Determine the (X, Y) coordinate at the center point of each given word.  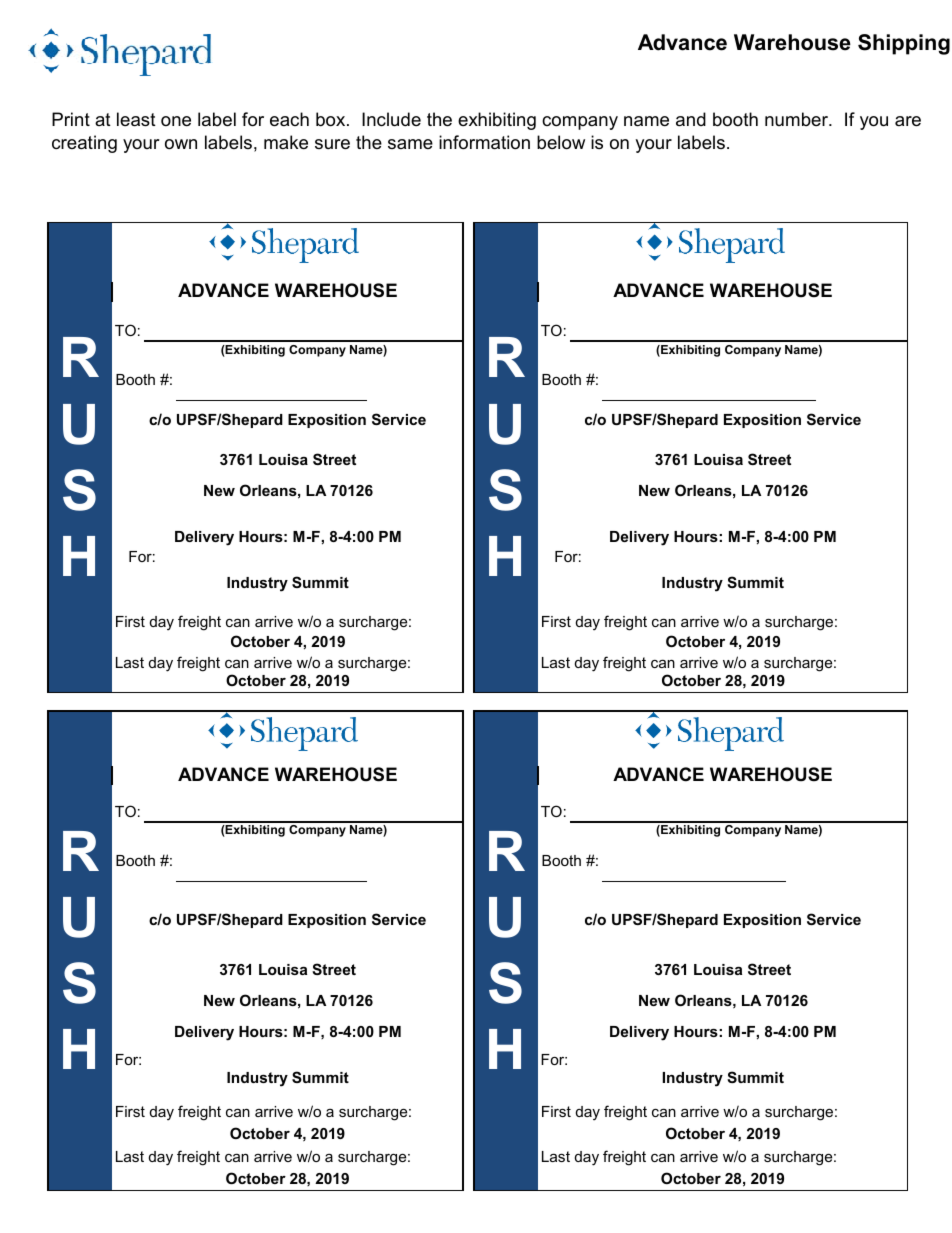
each (289, 119)
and (691, 119)
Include (391, 119)
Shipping (904, 44)
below (561, 142)
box (332, 119)
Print (71, 119)
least (136, 119)
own (181, 144)
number (798, 119)
